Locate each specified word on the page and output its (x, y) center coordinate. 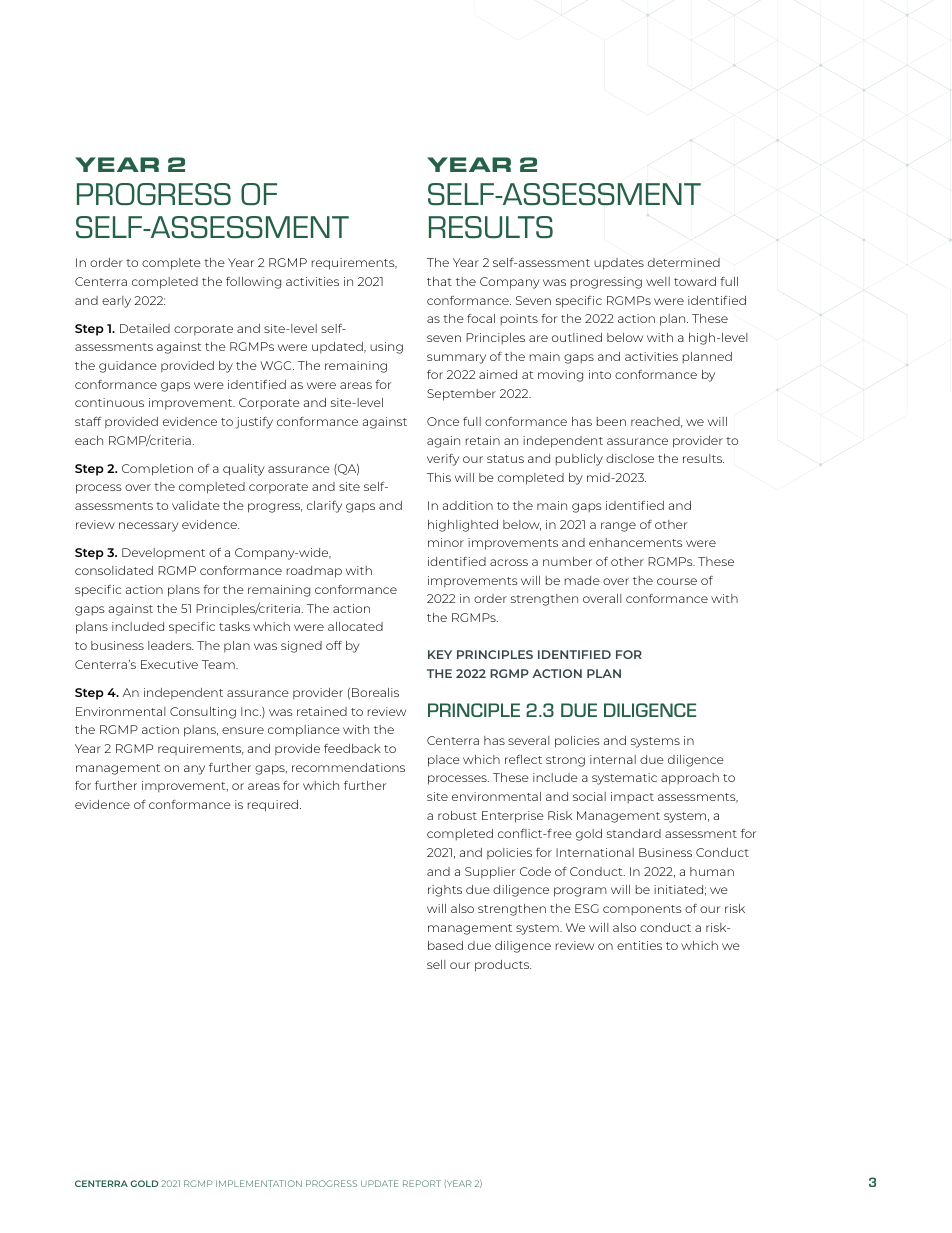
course (677, 581)
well (658, 281)
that (439, 281)
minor (446, 542)
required (274, 806)
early (116, 302)
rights (445, 891)
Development (163, 553)
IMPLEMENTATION (259, 1183)
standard (634, 833)
